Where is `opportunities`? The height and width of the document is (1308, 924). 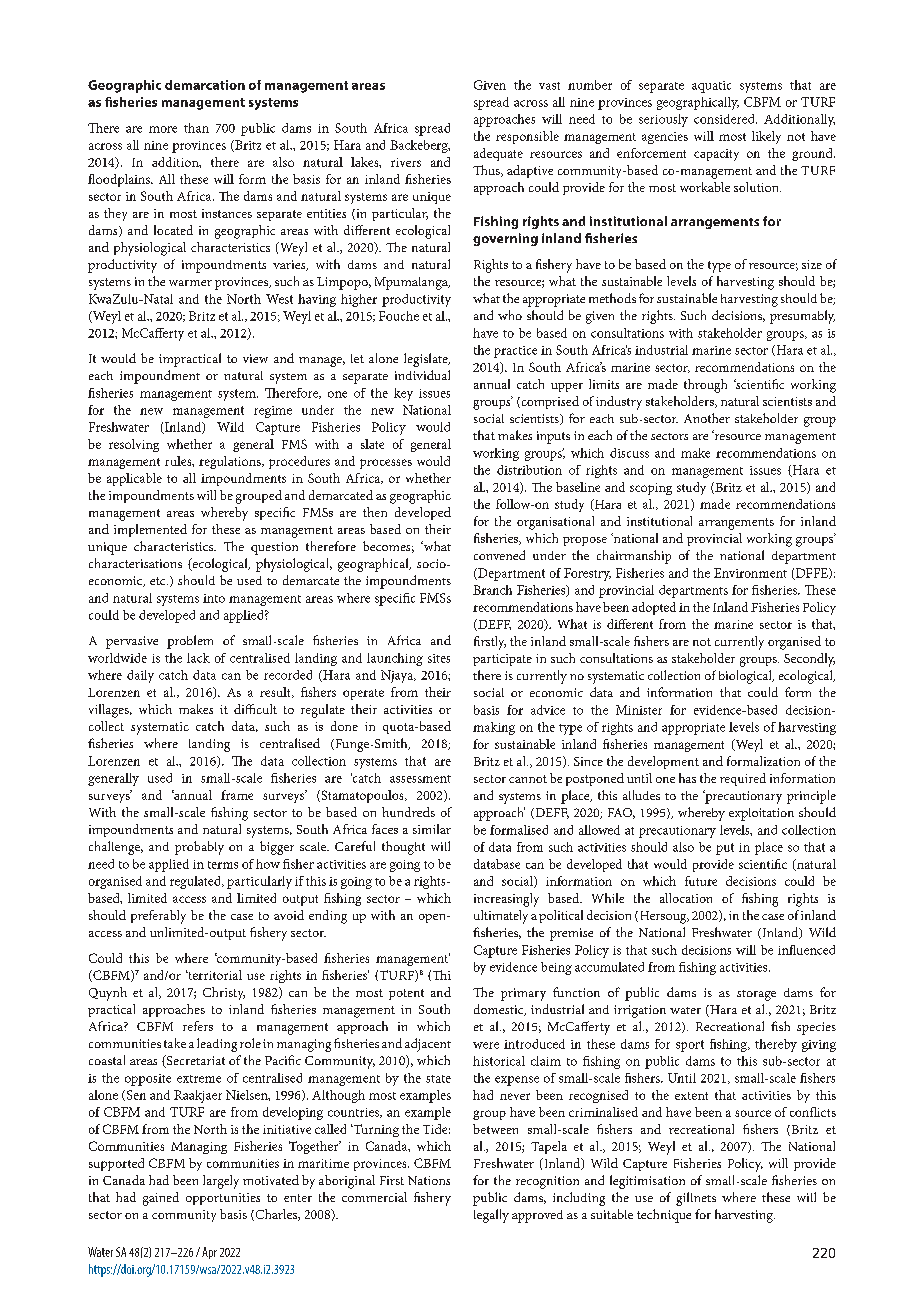 opportunities is located at coordinates (223, 1199).
